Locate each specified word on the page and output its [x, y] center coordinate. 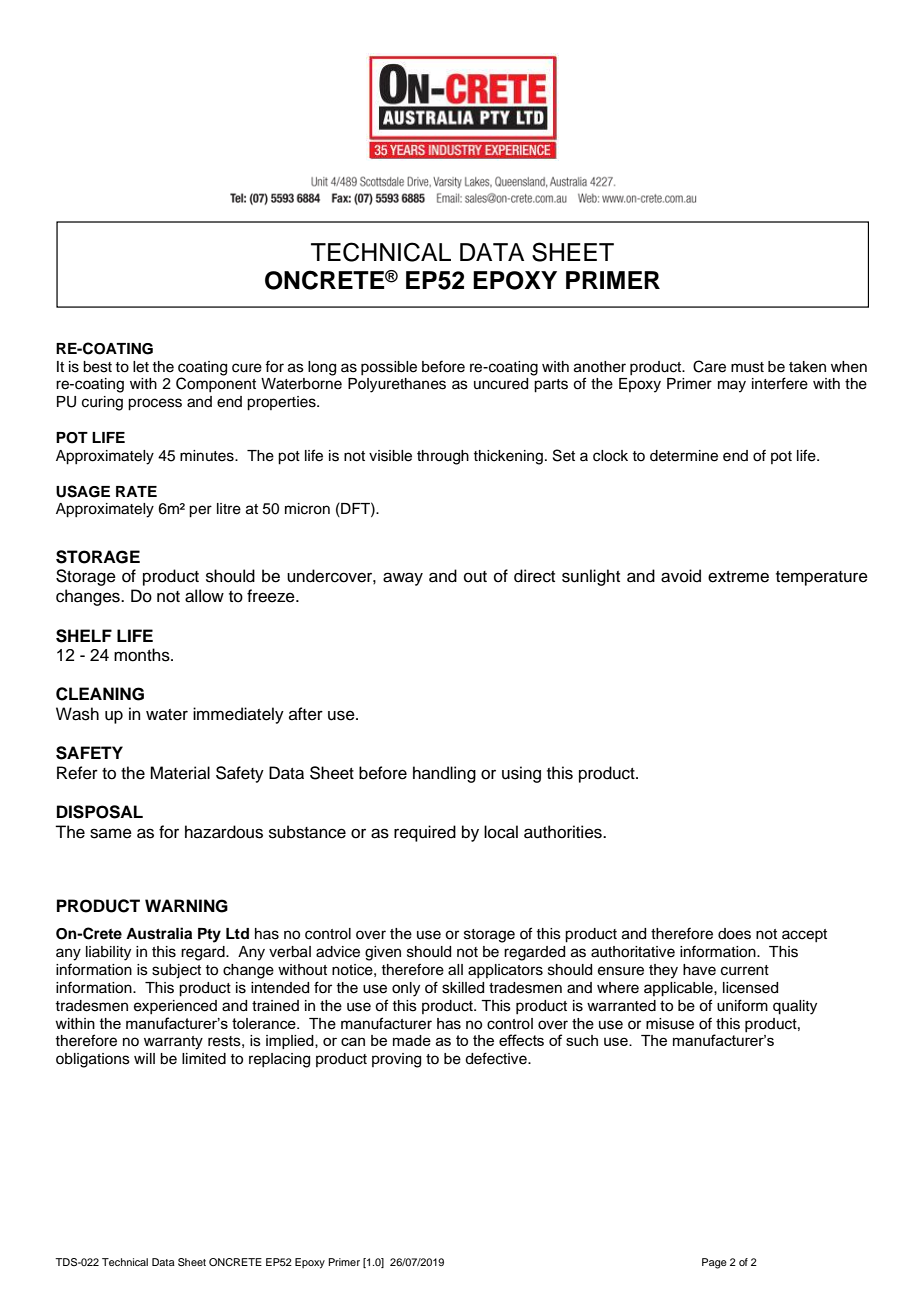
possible [389, 368]
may [732, 386]
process [155, 404]
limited [204, 1059]
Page [714, 1263]
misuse [670, 1024]
